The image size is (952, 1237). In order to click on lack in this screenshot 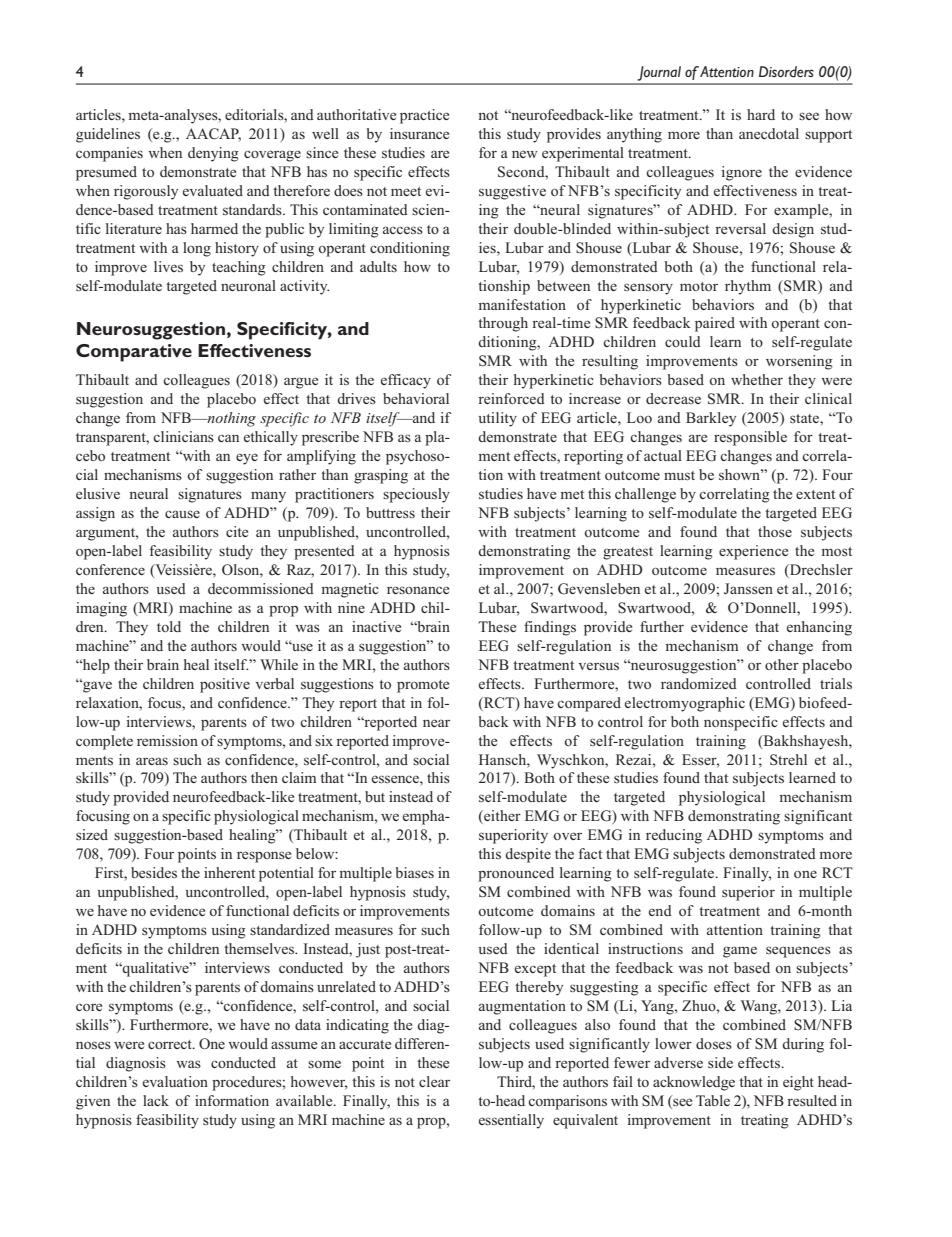, I will do `click(156, 1100)`.
